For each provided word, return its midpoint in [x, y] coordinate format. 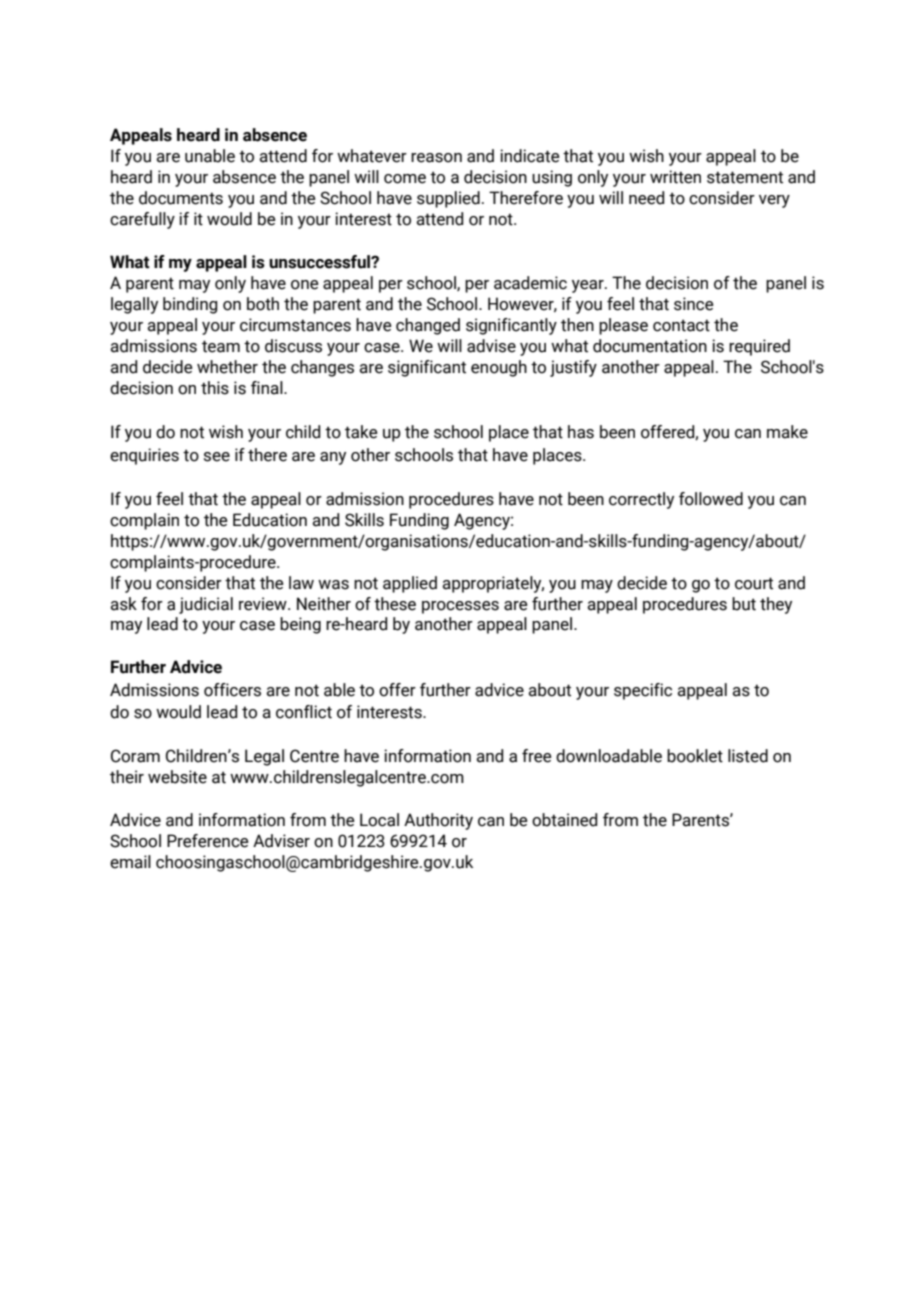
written [675, 177]
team [221, 346]
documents [181, 198]
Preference [208, 841]
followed [711, 499]
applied [410, 584]
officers [232, 690]
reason [436, 158]
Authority [438, 821]
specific [643, 691]
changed [428, 326]
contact [681, 325]
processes [460, 607]
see [217, 457]
